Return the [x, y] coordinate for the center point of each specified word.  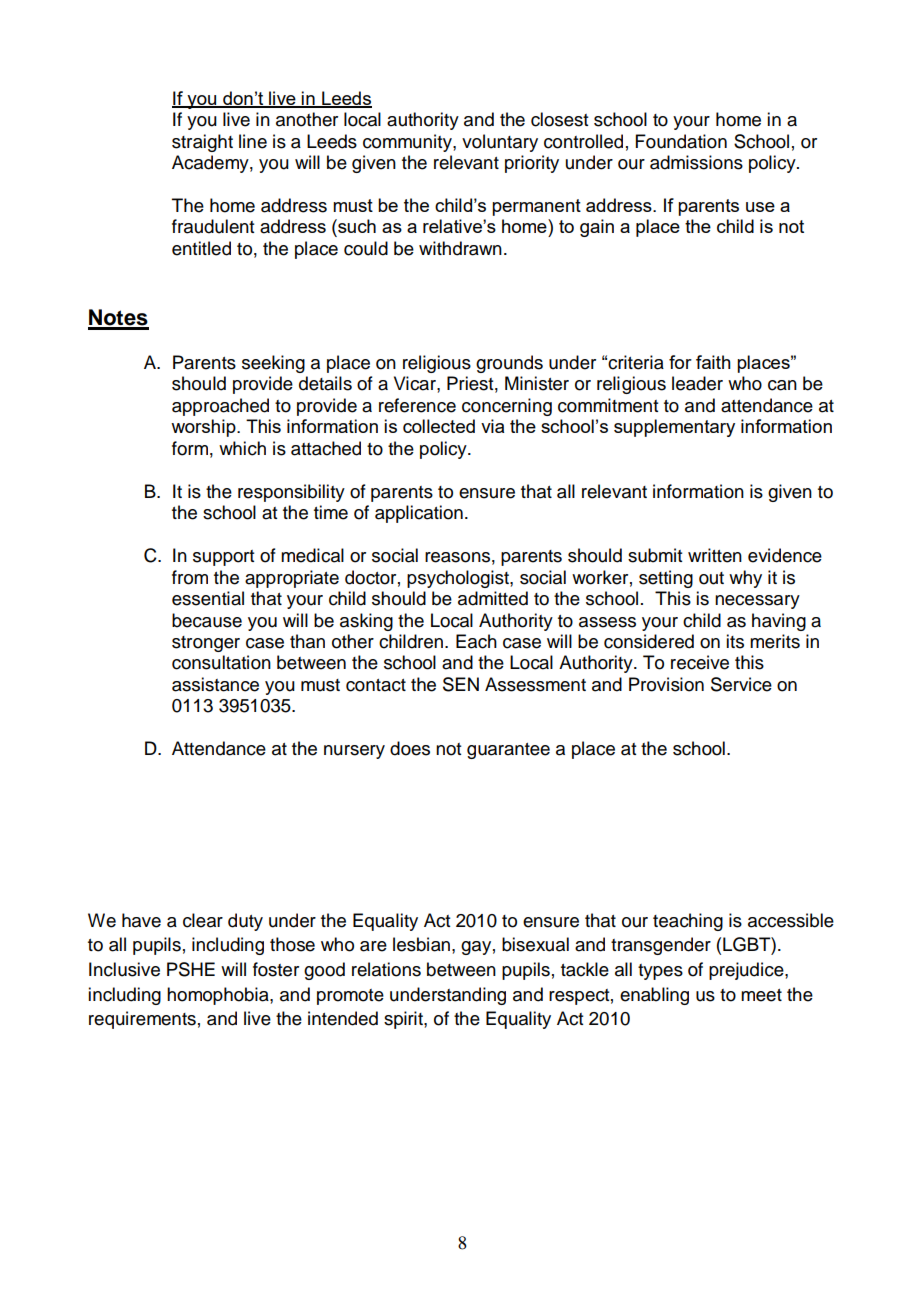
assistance [215, 684]
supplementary [674, 428]
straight [202, 143]
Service [741, 684]
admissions [696, 162]
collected [439, 426]
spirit [404, 1020]
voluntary [500, 143]
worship [204, 428]
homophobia [219, 996]
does [410, 748]
